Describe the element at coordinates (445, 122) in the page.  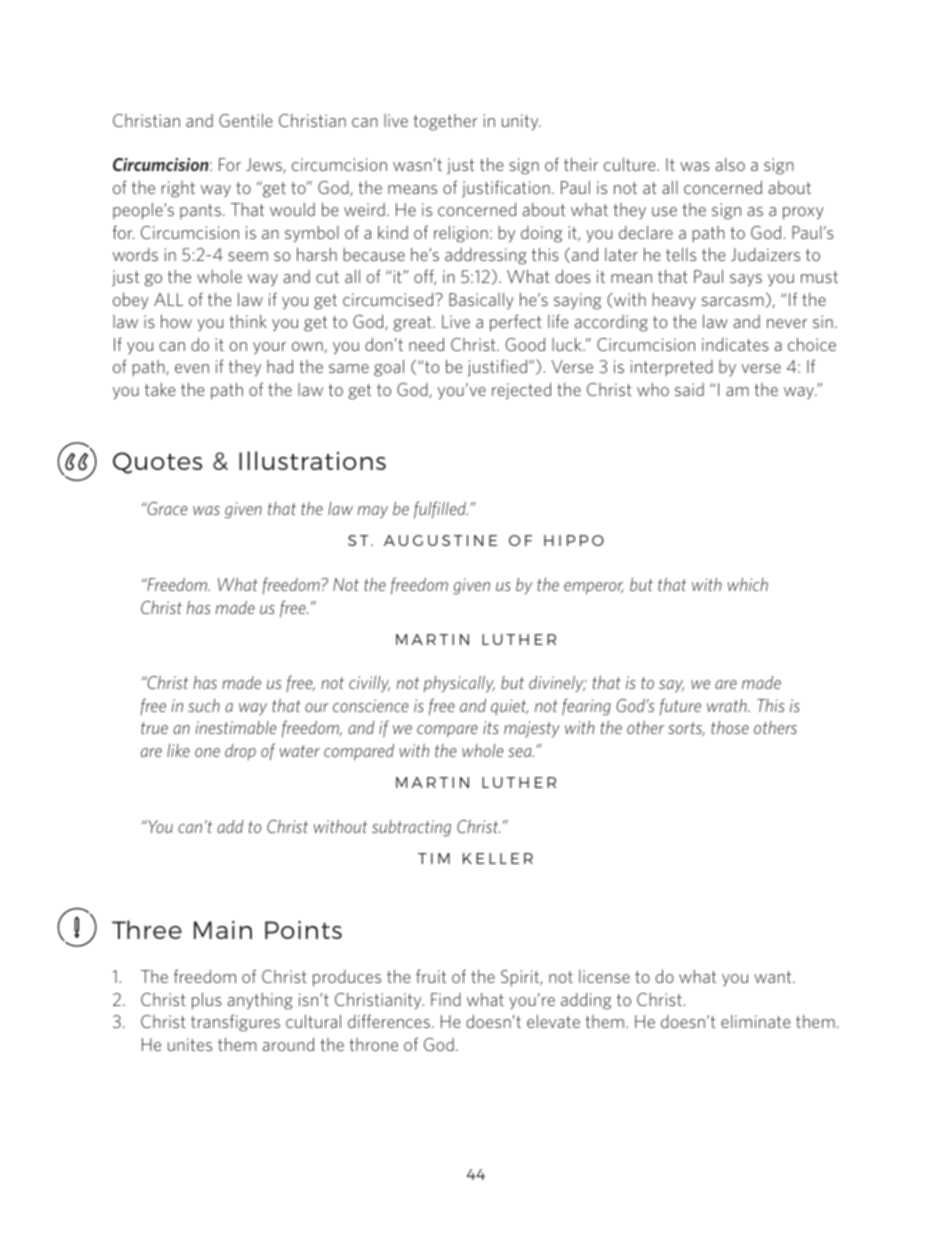
I see `together` at that location.
